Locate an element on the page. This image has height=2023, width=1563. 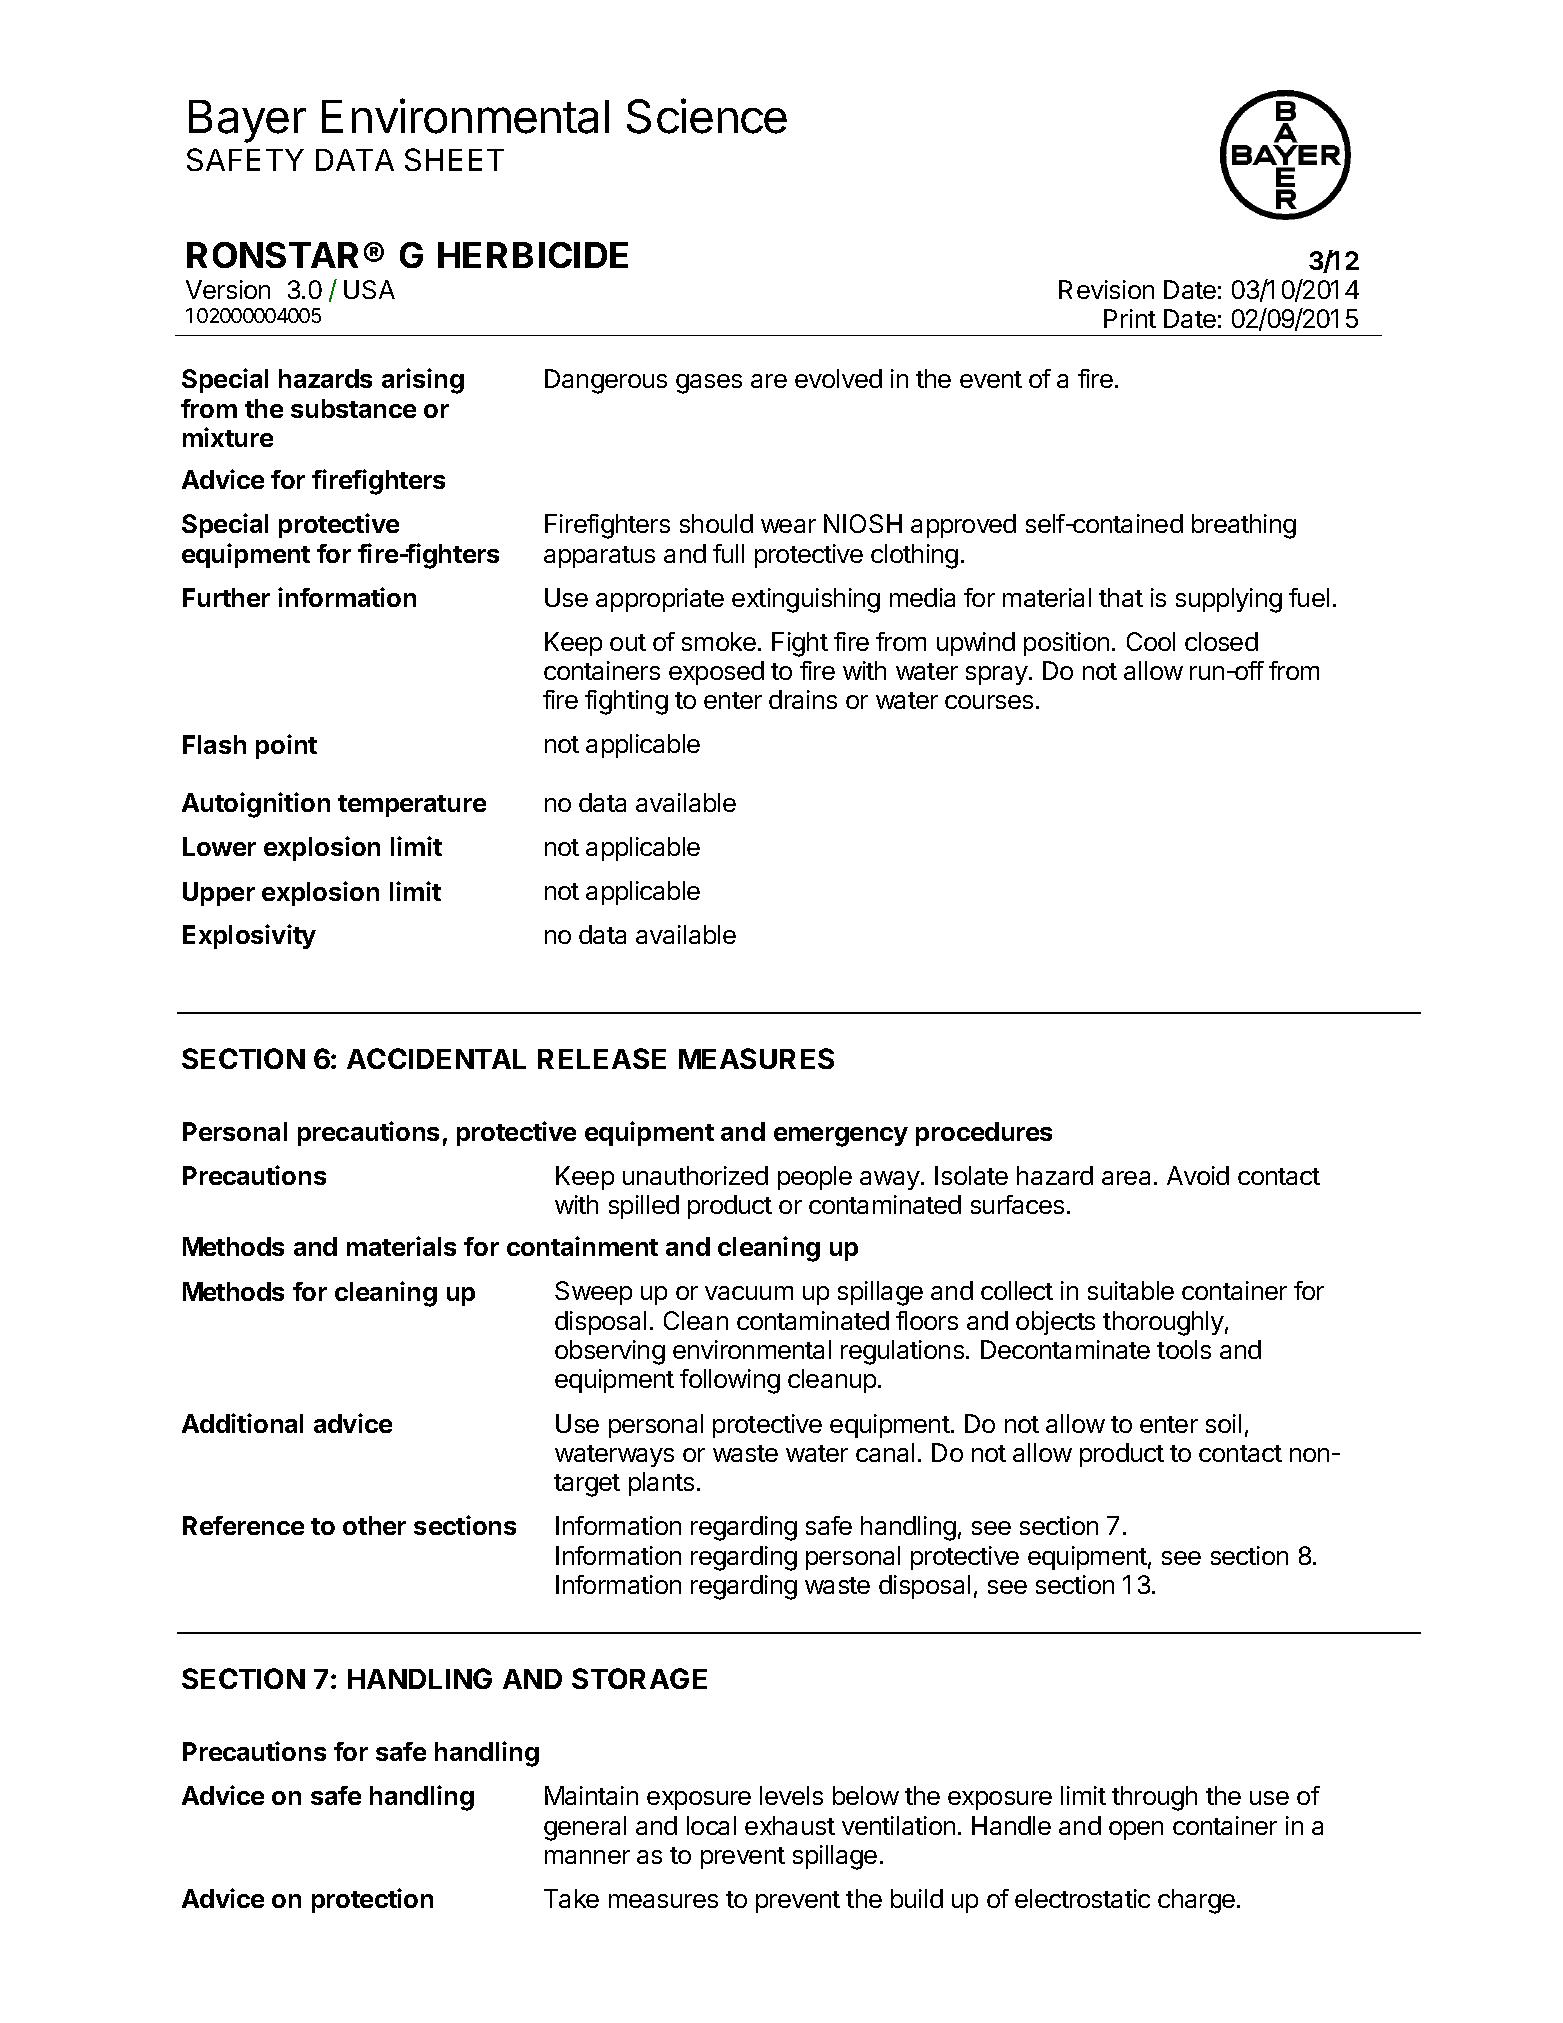
RELEASE is located at coordinates (602, 1058).
